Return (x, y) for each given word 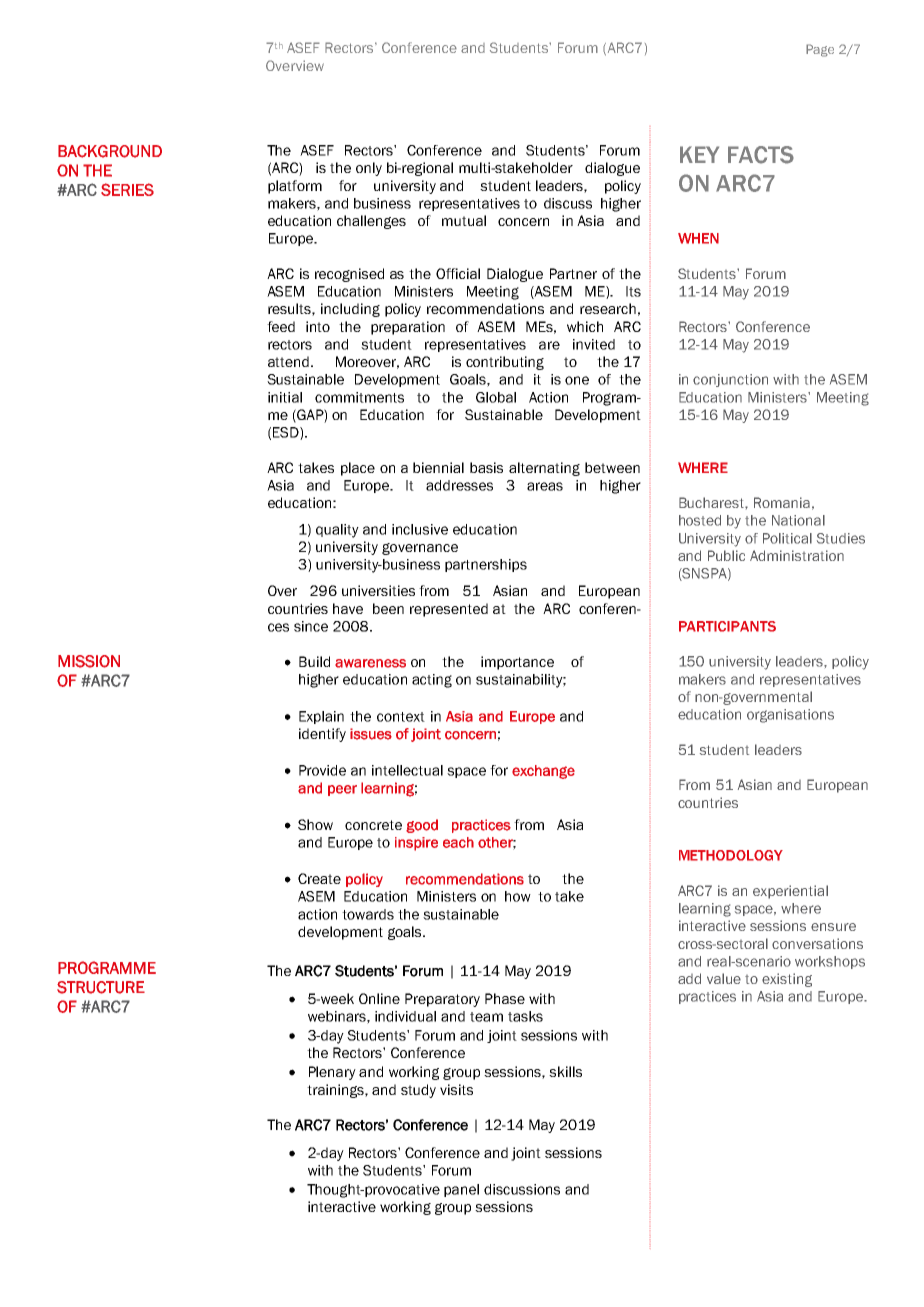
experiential (790, 892)
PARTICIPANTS (727, 626)
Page (820, 50)
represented (449, 610)
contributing (505, 363)
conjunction (730, 380)
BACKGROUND (110, 151)
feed (281, 326)
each (458, 842)
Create (319, 878)
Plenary (332, 1073)
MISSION (89, 661)
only (369, 169)
